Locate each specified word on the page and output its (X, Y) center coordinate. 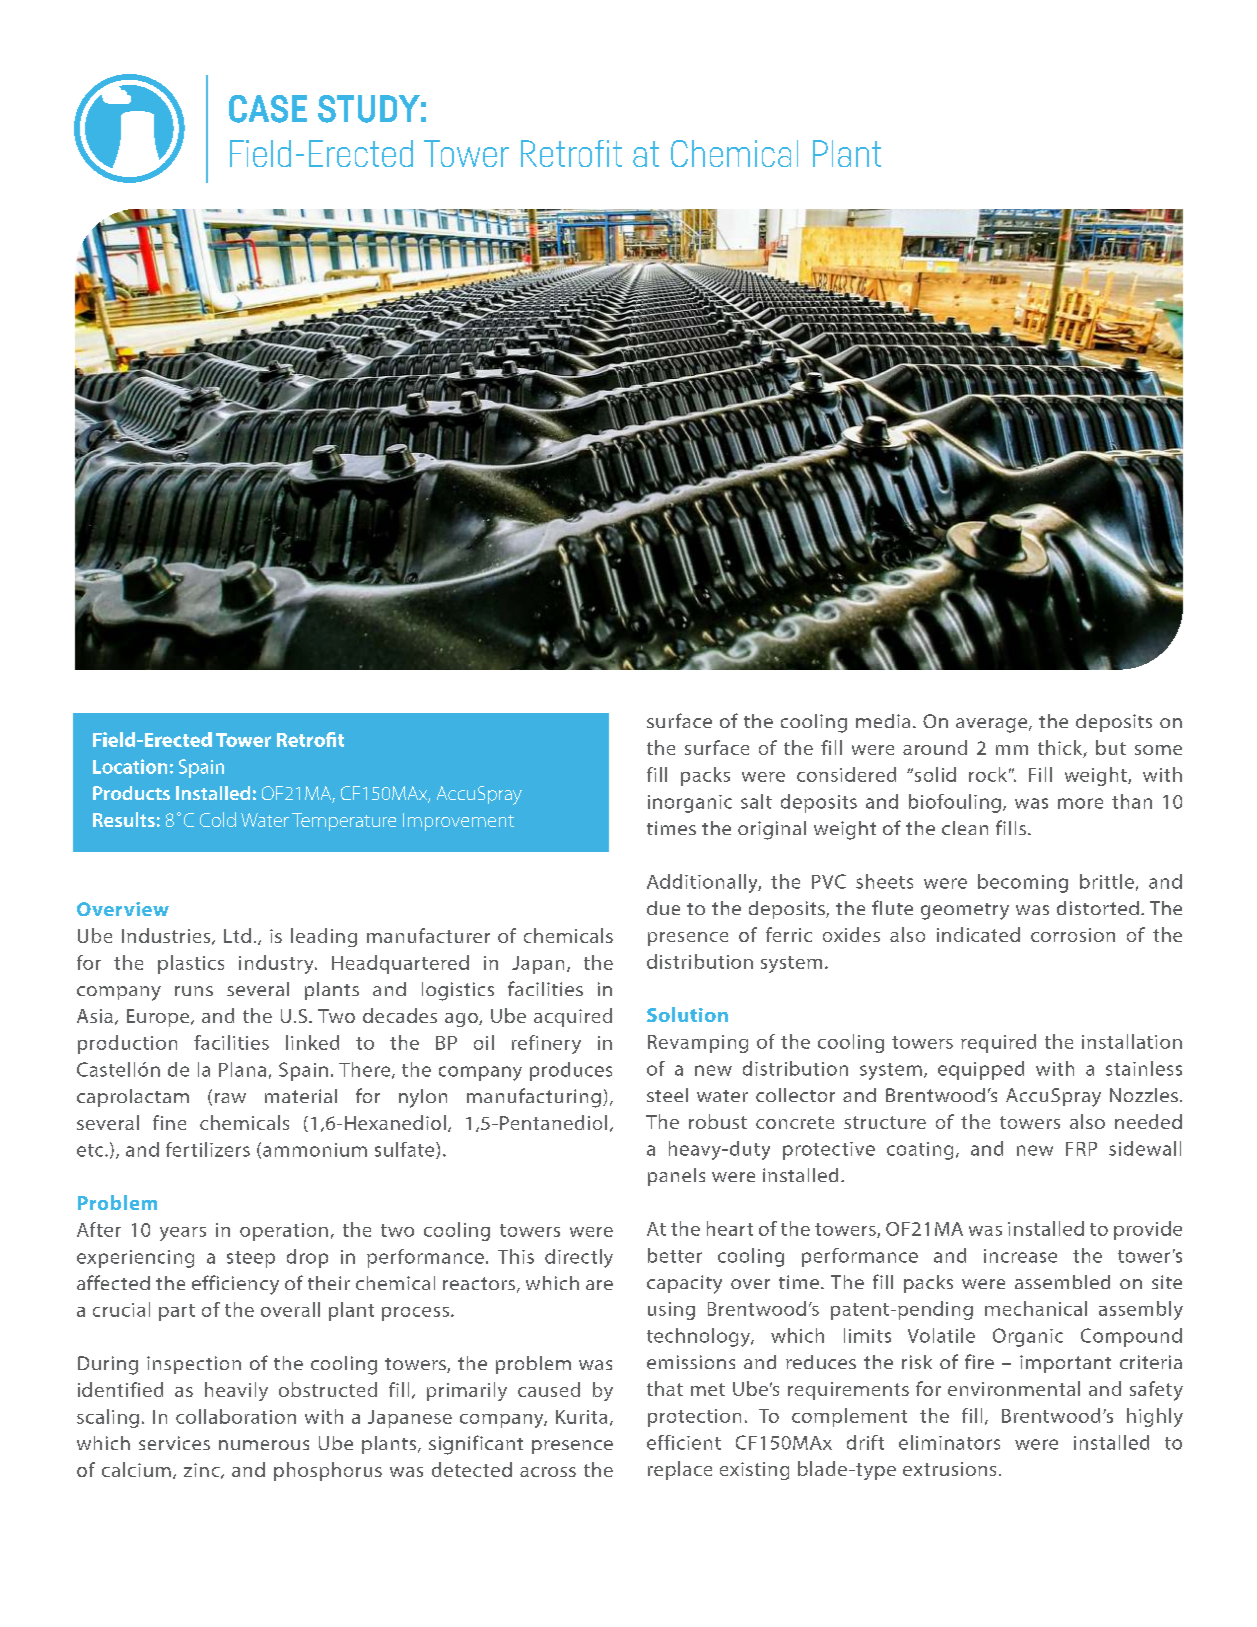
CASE (268, 109)
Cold (218, 819)
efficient (684, 1442)
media (883, 721)
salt (756, 801)
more (1080, 803)
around (935, 747)
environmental (1014, 1388)
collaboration (236, 1416)
